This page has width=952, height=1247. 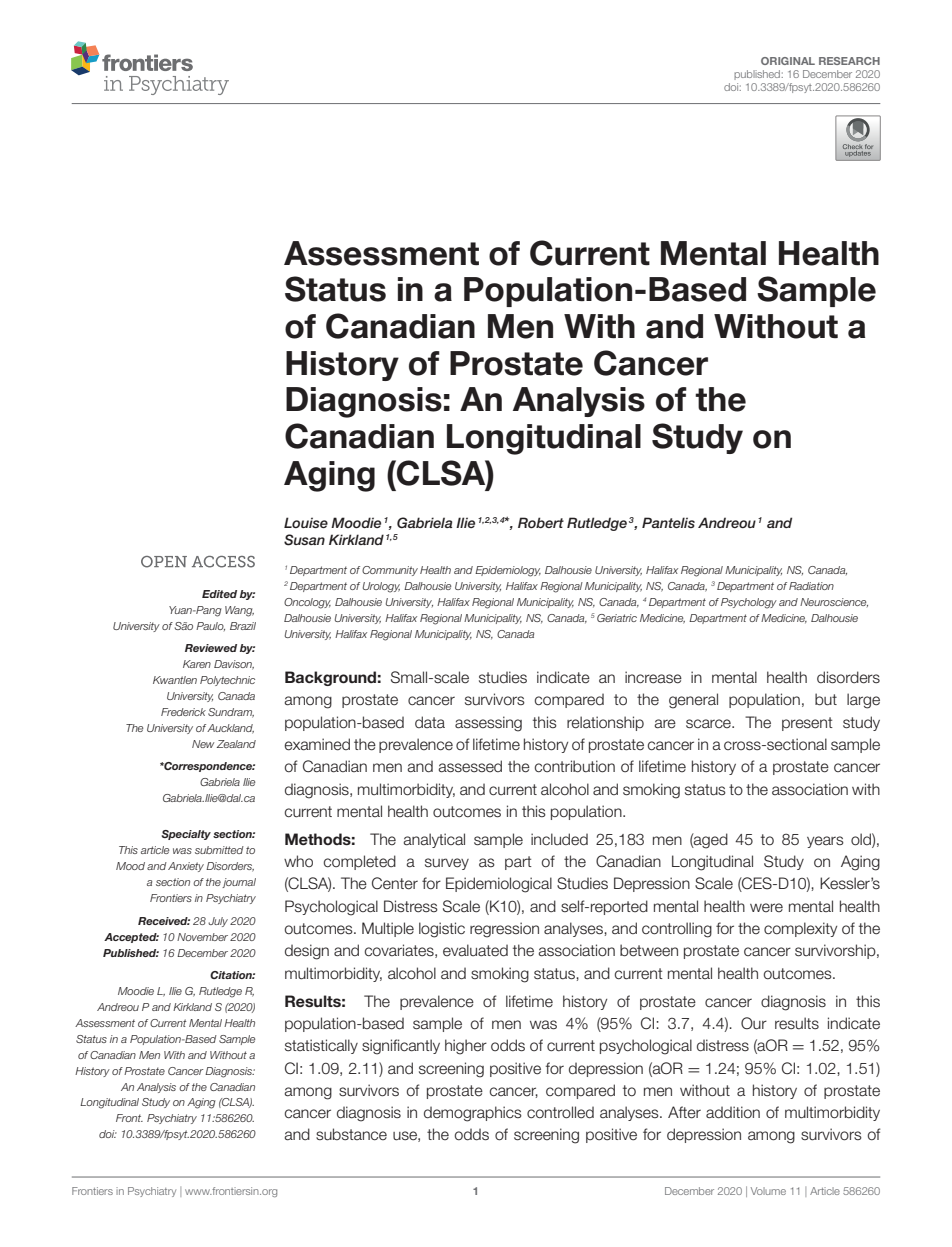 I want to click on RESEARCH, so click(x=849, y=61).
